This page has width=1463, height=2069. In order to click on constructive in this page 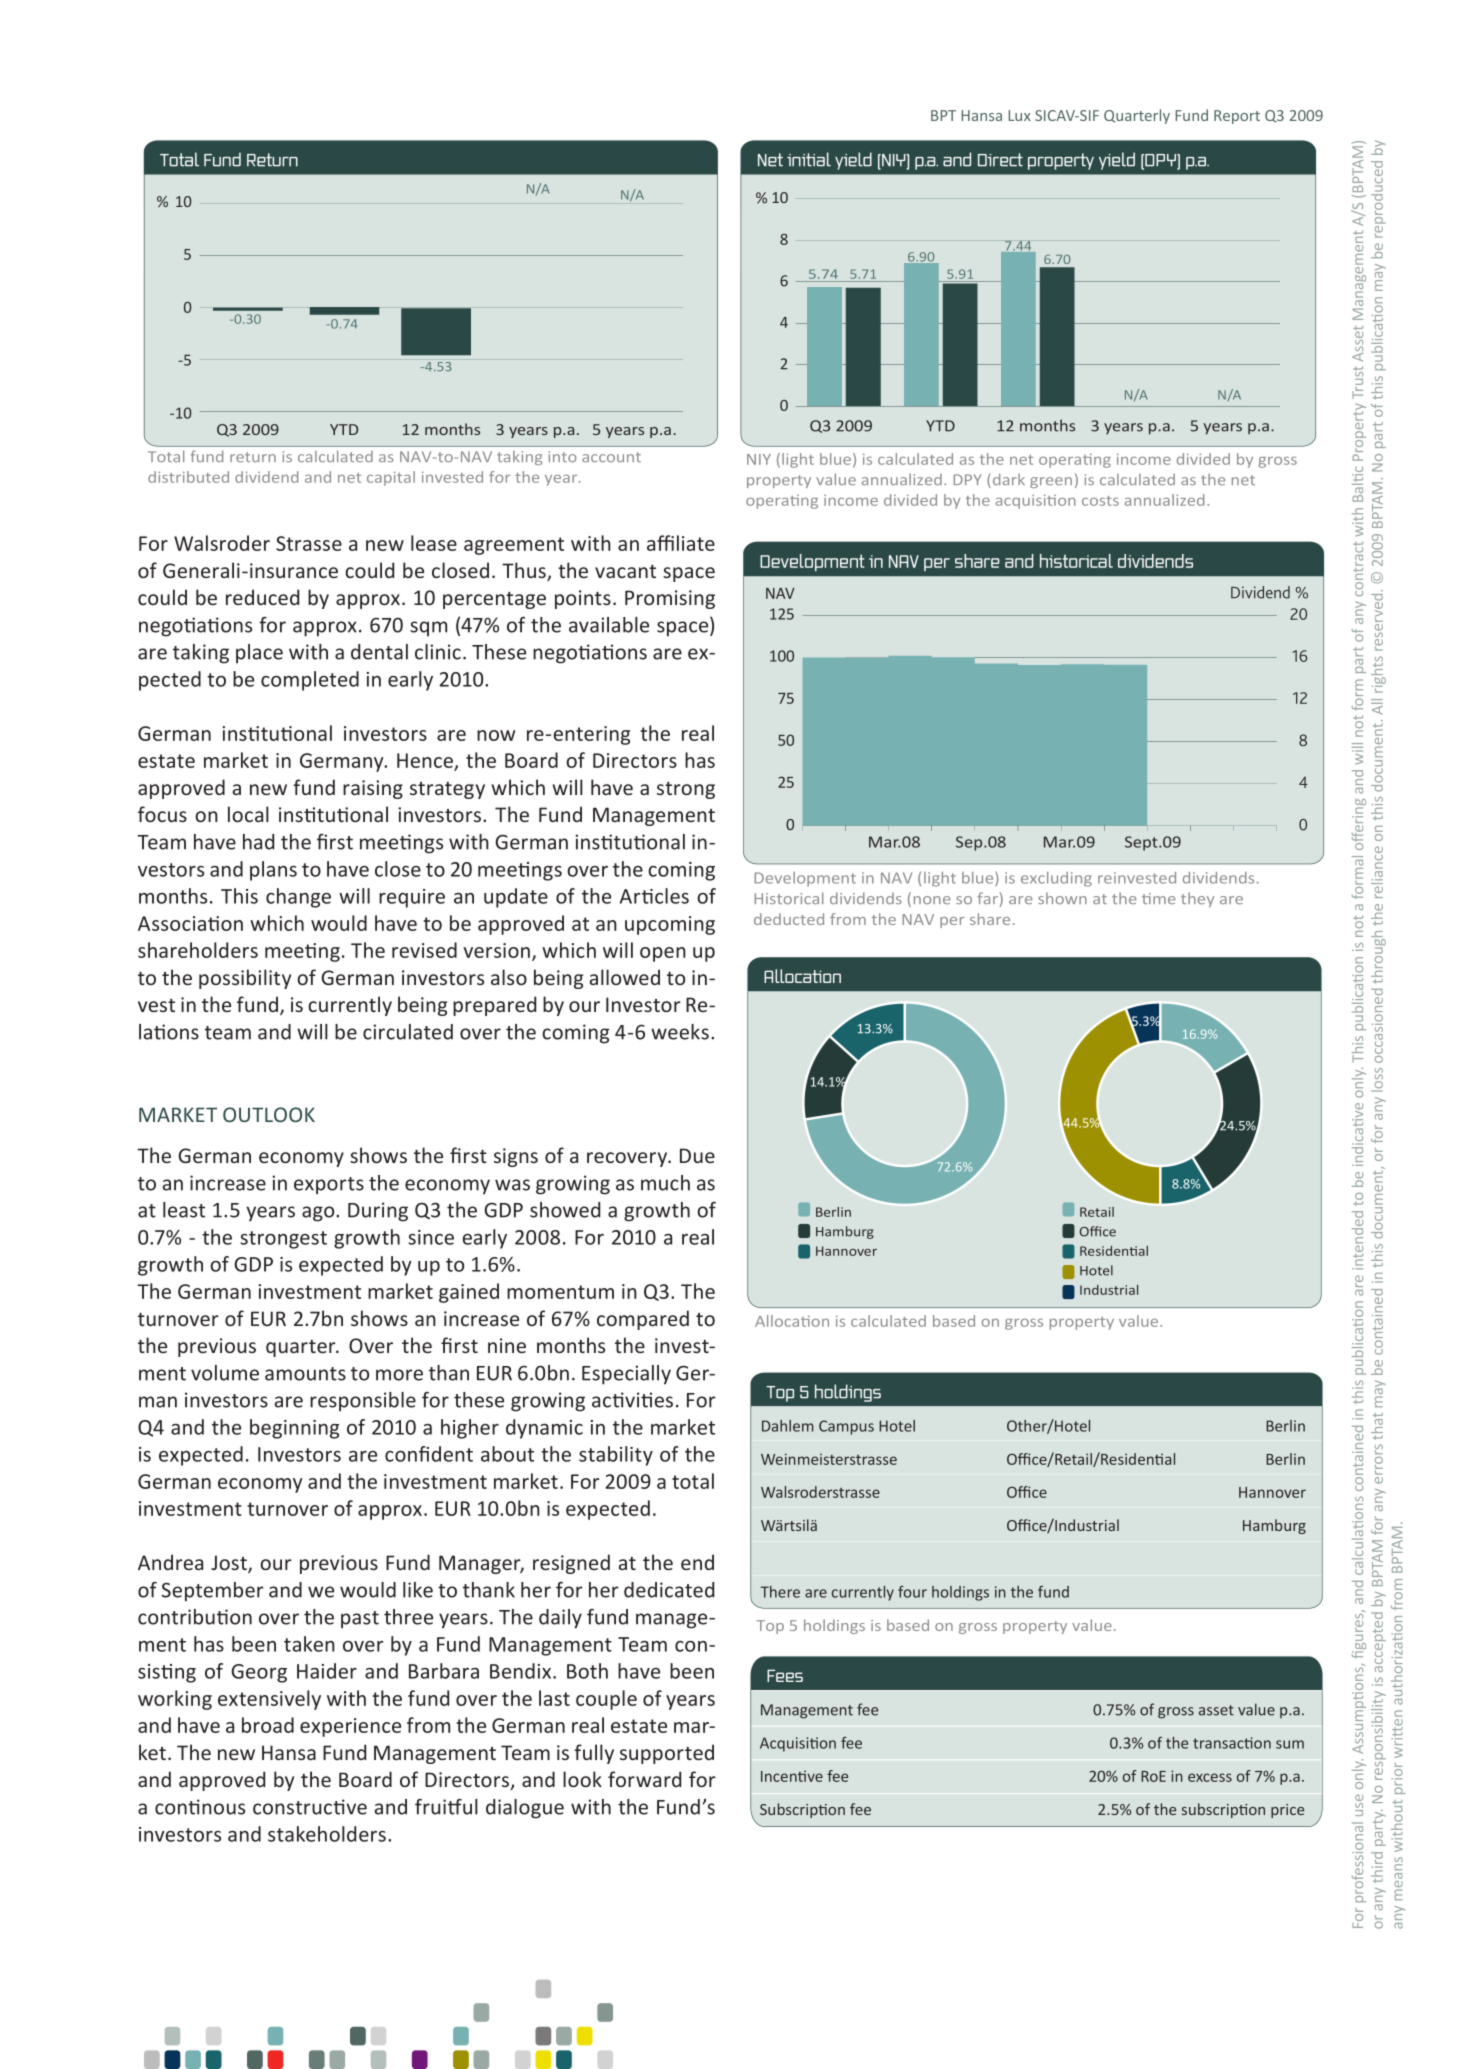, I will do `click(310, 1807)`.
